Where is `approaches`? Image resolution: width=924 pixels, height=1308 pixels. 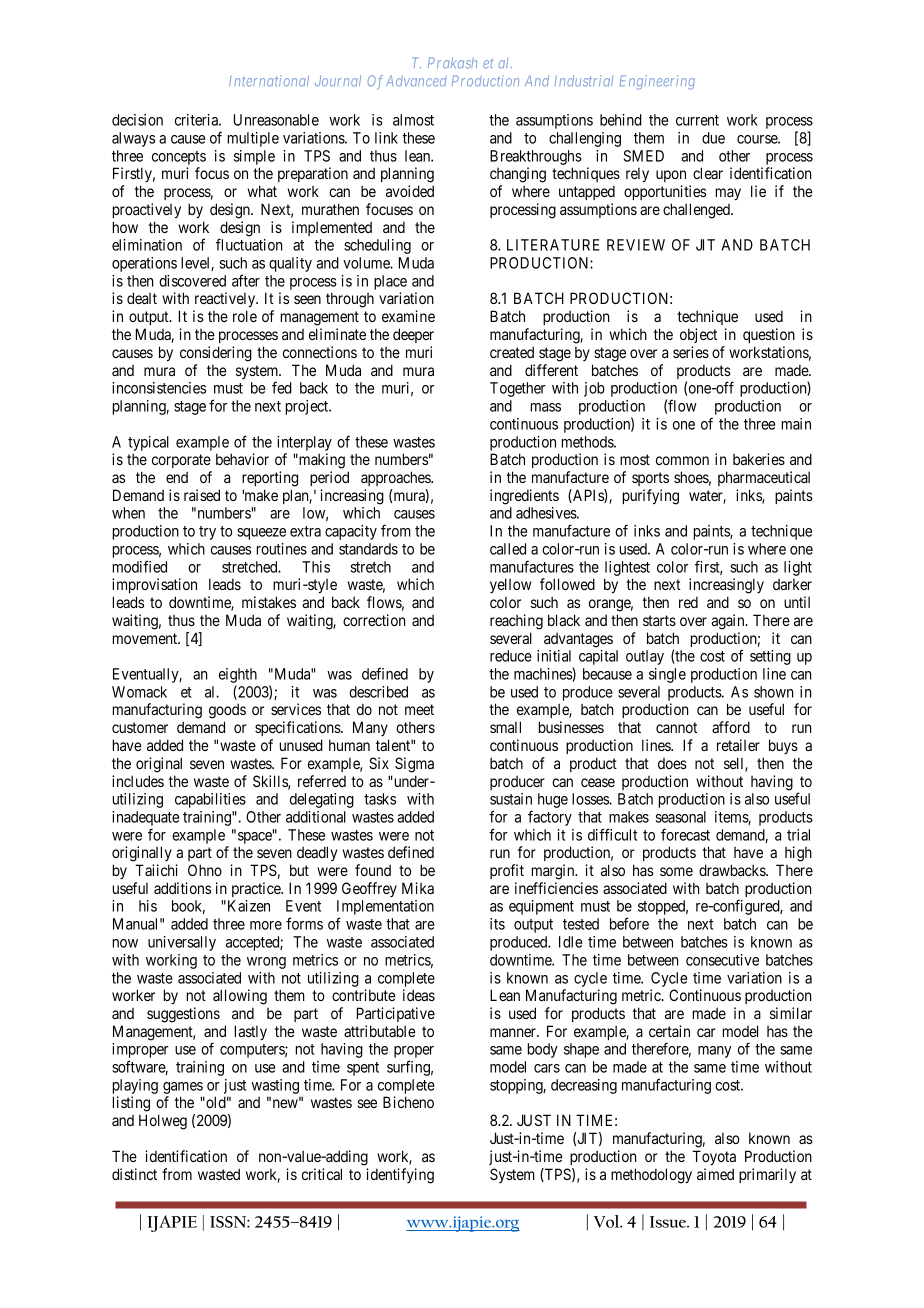 approaches is located at coordinates (396, 478).
